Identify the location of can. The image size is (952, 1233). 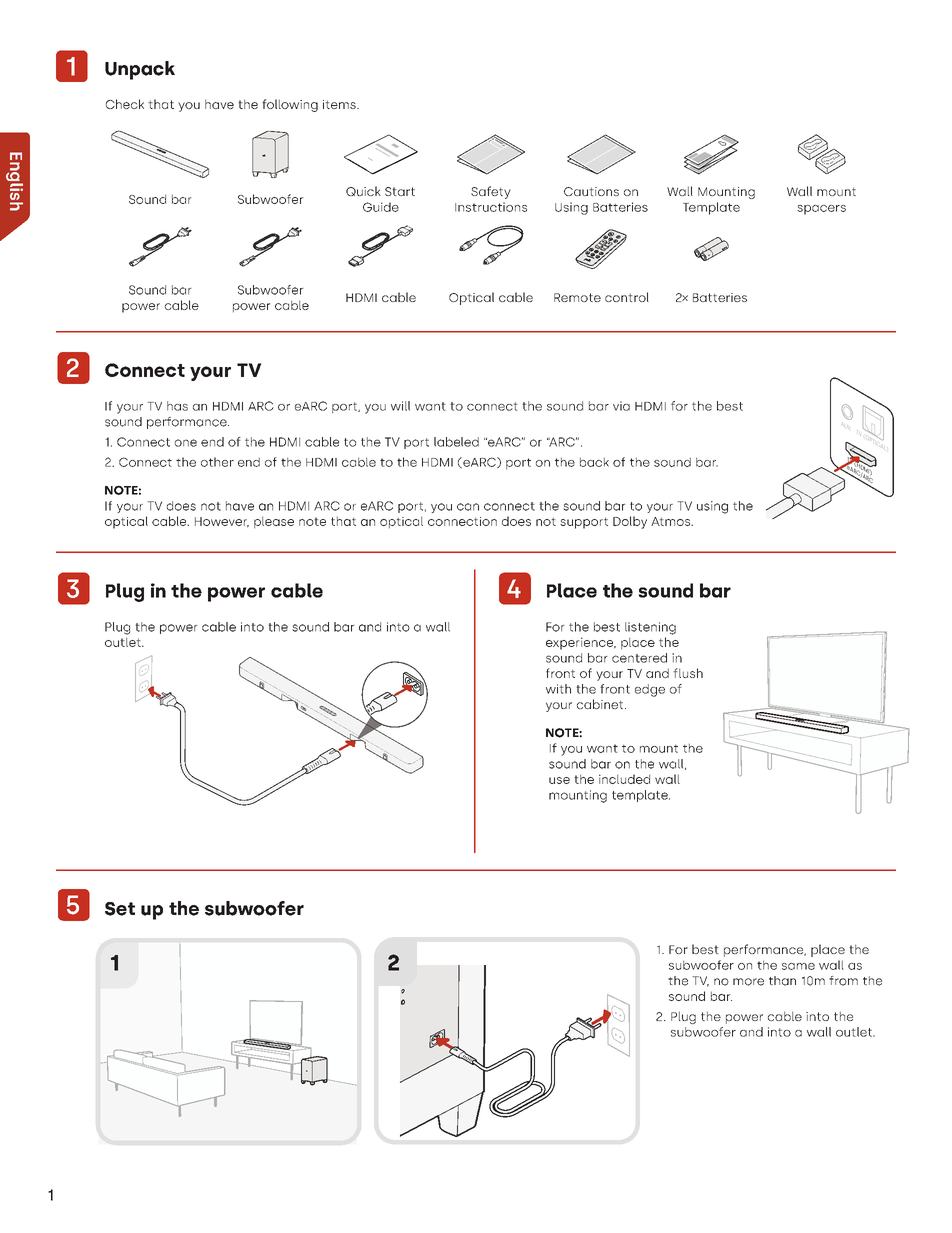
(468, 507).
